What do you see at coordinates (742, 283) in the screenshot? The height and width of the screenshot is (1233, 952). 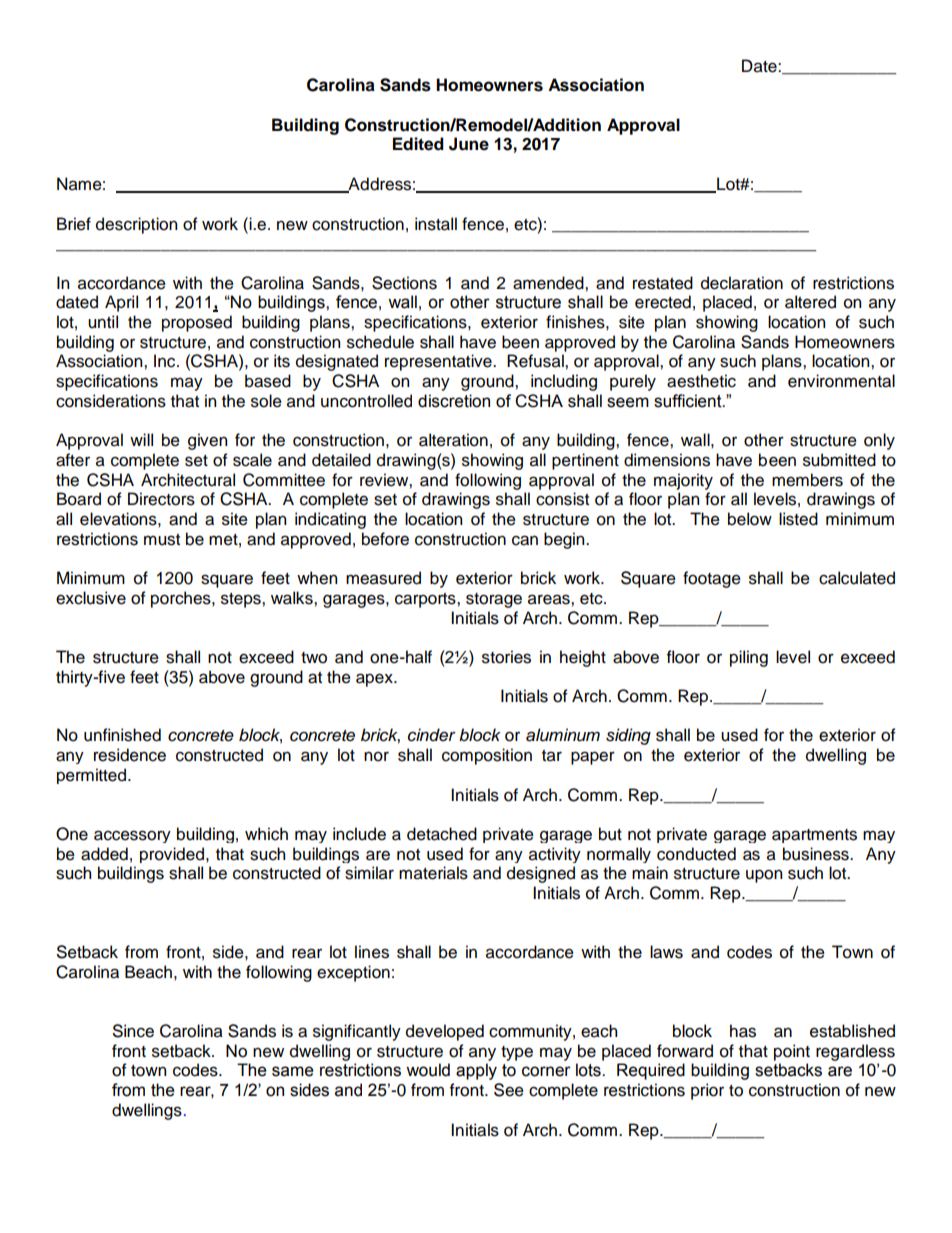 I see `declaration` at bounding box center [742, 283].
